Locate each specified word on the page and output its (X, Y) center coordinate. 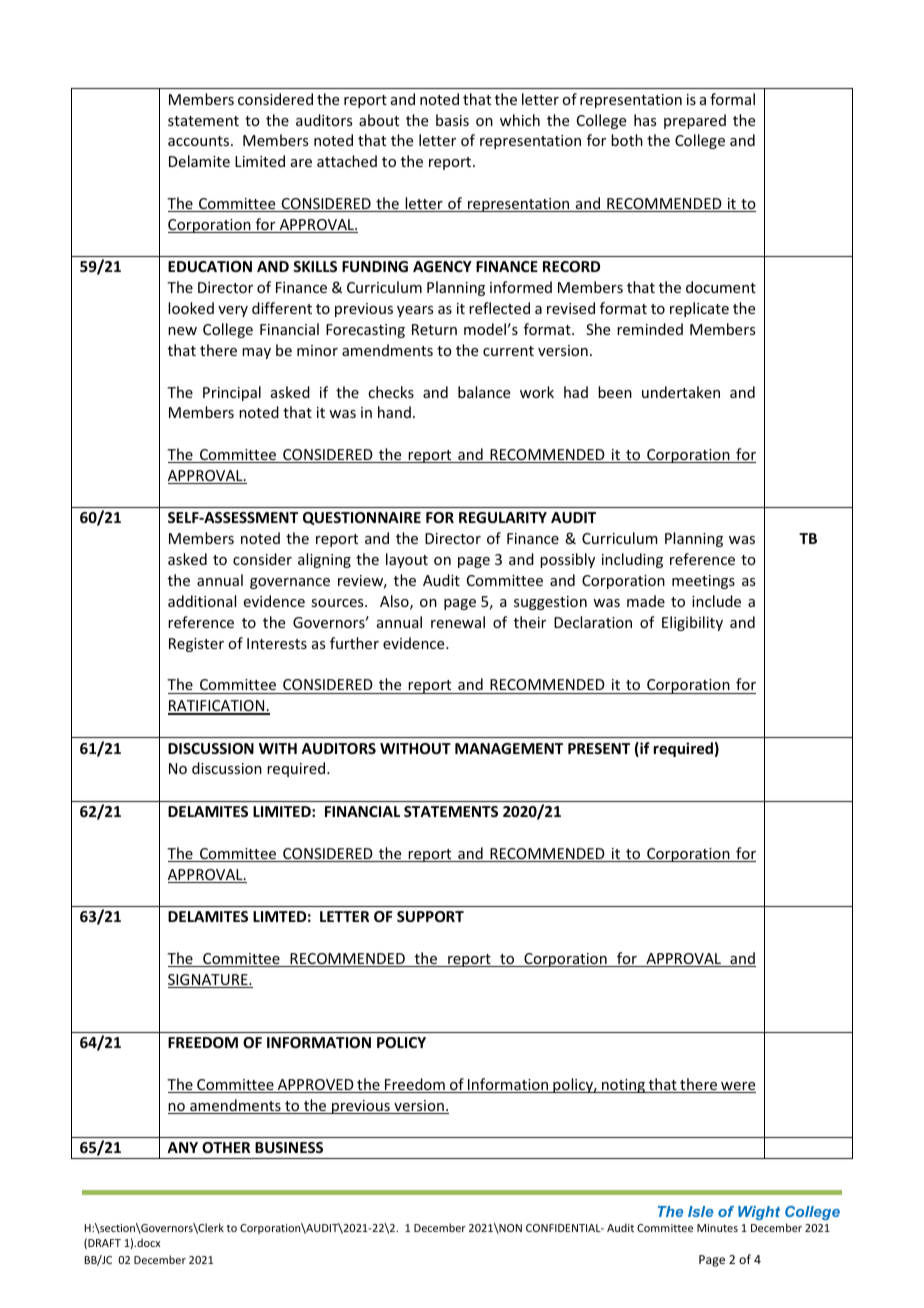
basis (452, 120)
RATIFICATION (217, 707)
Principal (232, 393)
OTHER (226, 1147)
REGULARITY (503, 517)
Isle (700, 1211)
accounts (200, 141)
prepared (695, 121)
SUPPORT (430, 916)
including (632, 560)
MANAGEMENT (509, 748)
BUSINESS (289, 1147)
